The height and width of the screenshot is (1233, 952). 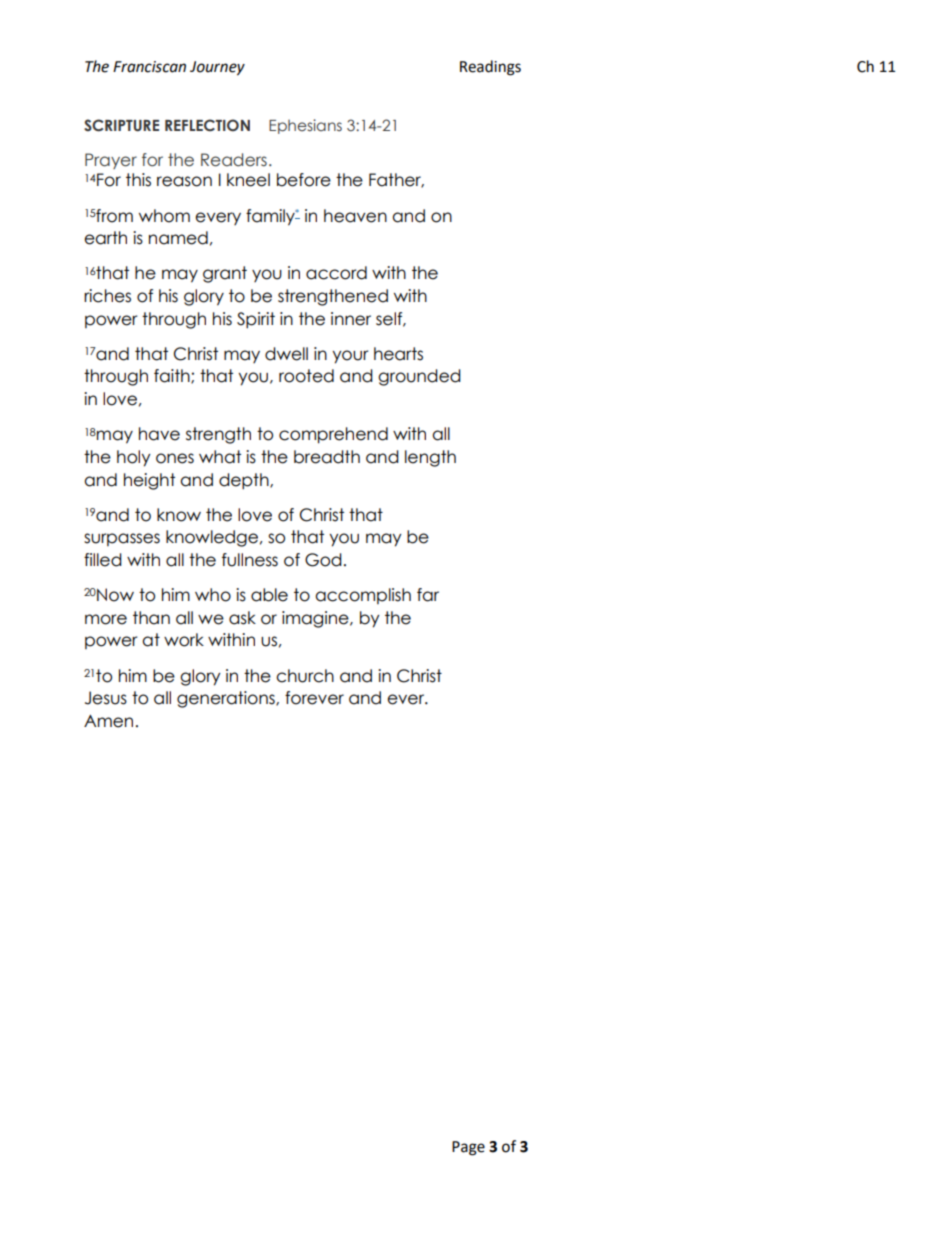 I want to click on than, so click(x=151, y=618).
